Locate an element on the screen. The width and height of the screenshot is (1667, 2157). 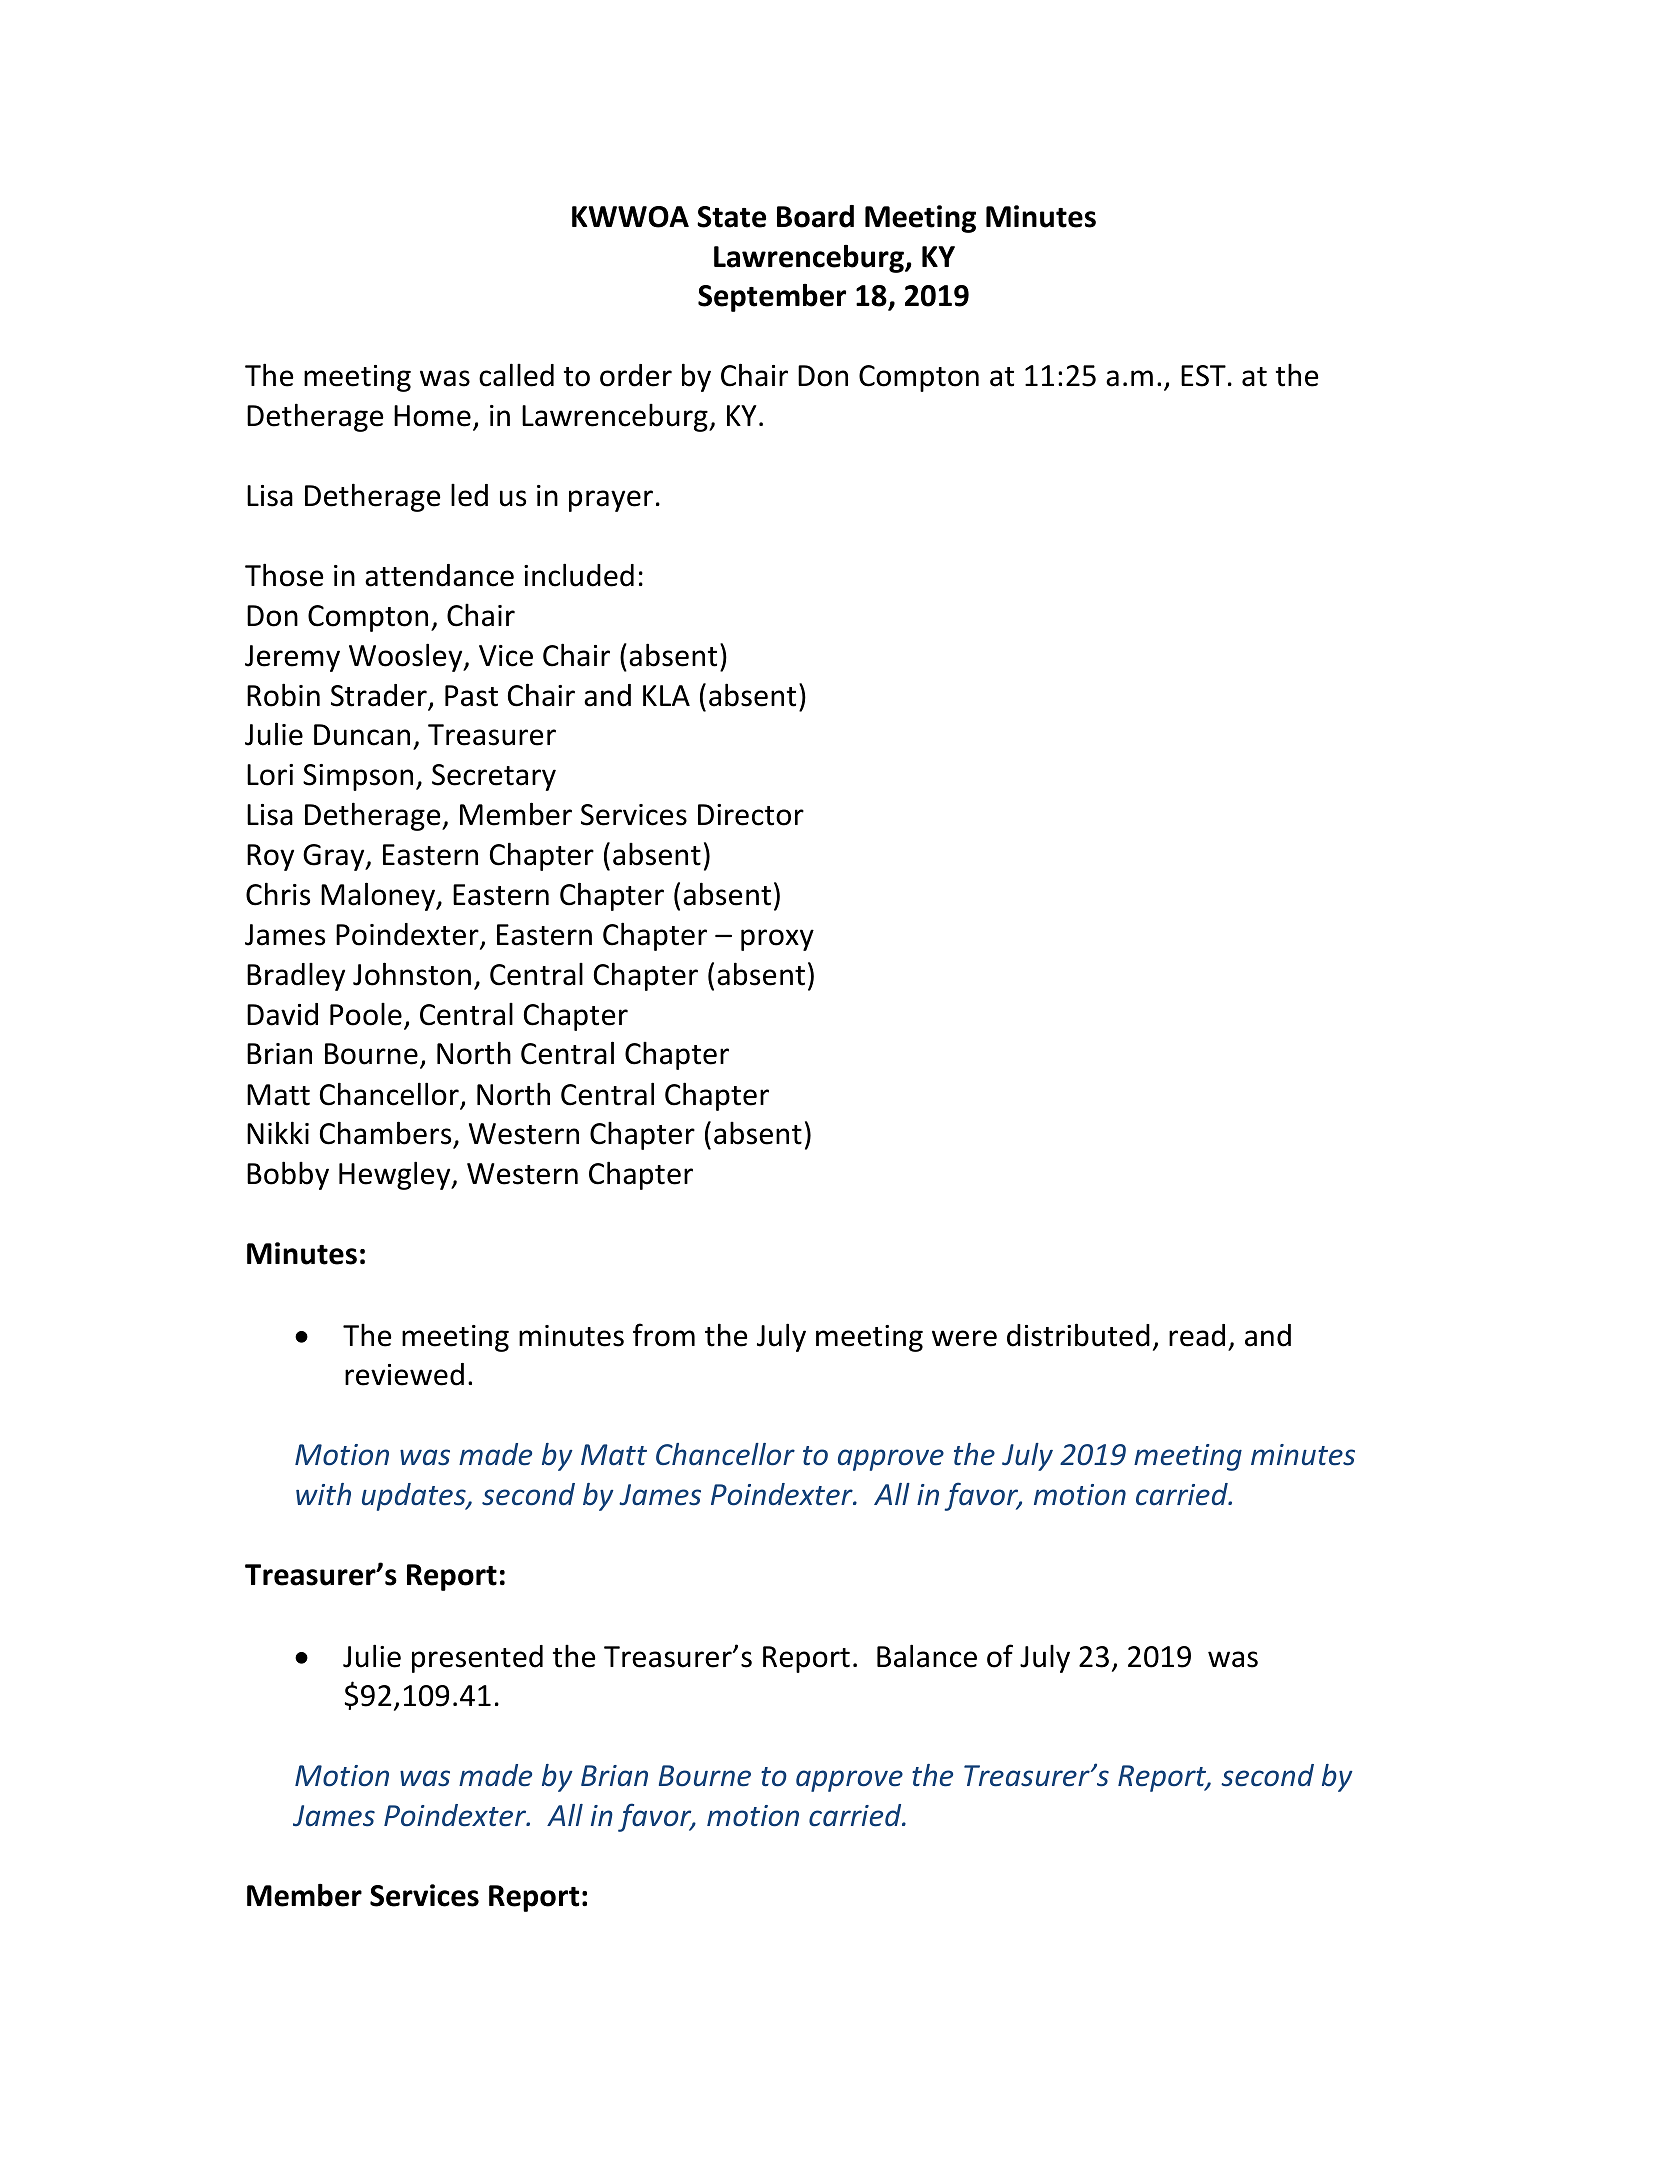
September is located at coordinates (772, 298).
